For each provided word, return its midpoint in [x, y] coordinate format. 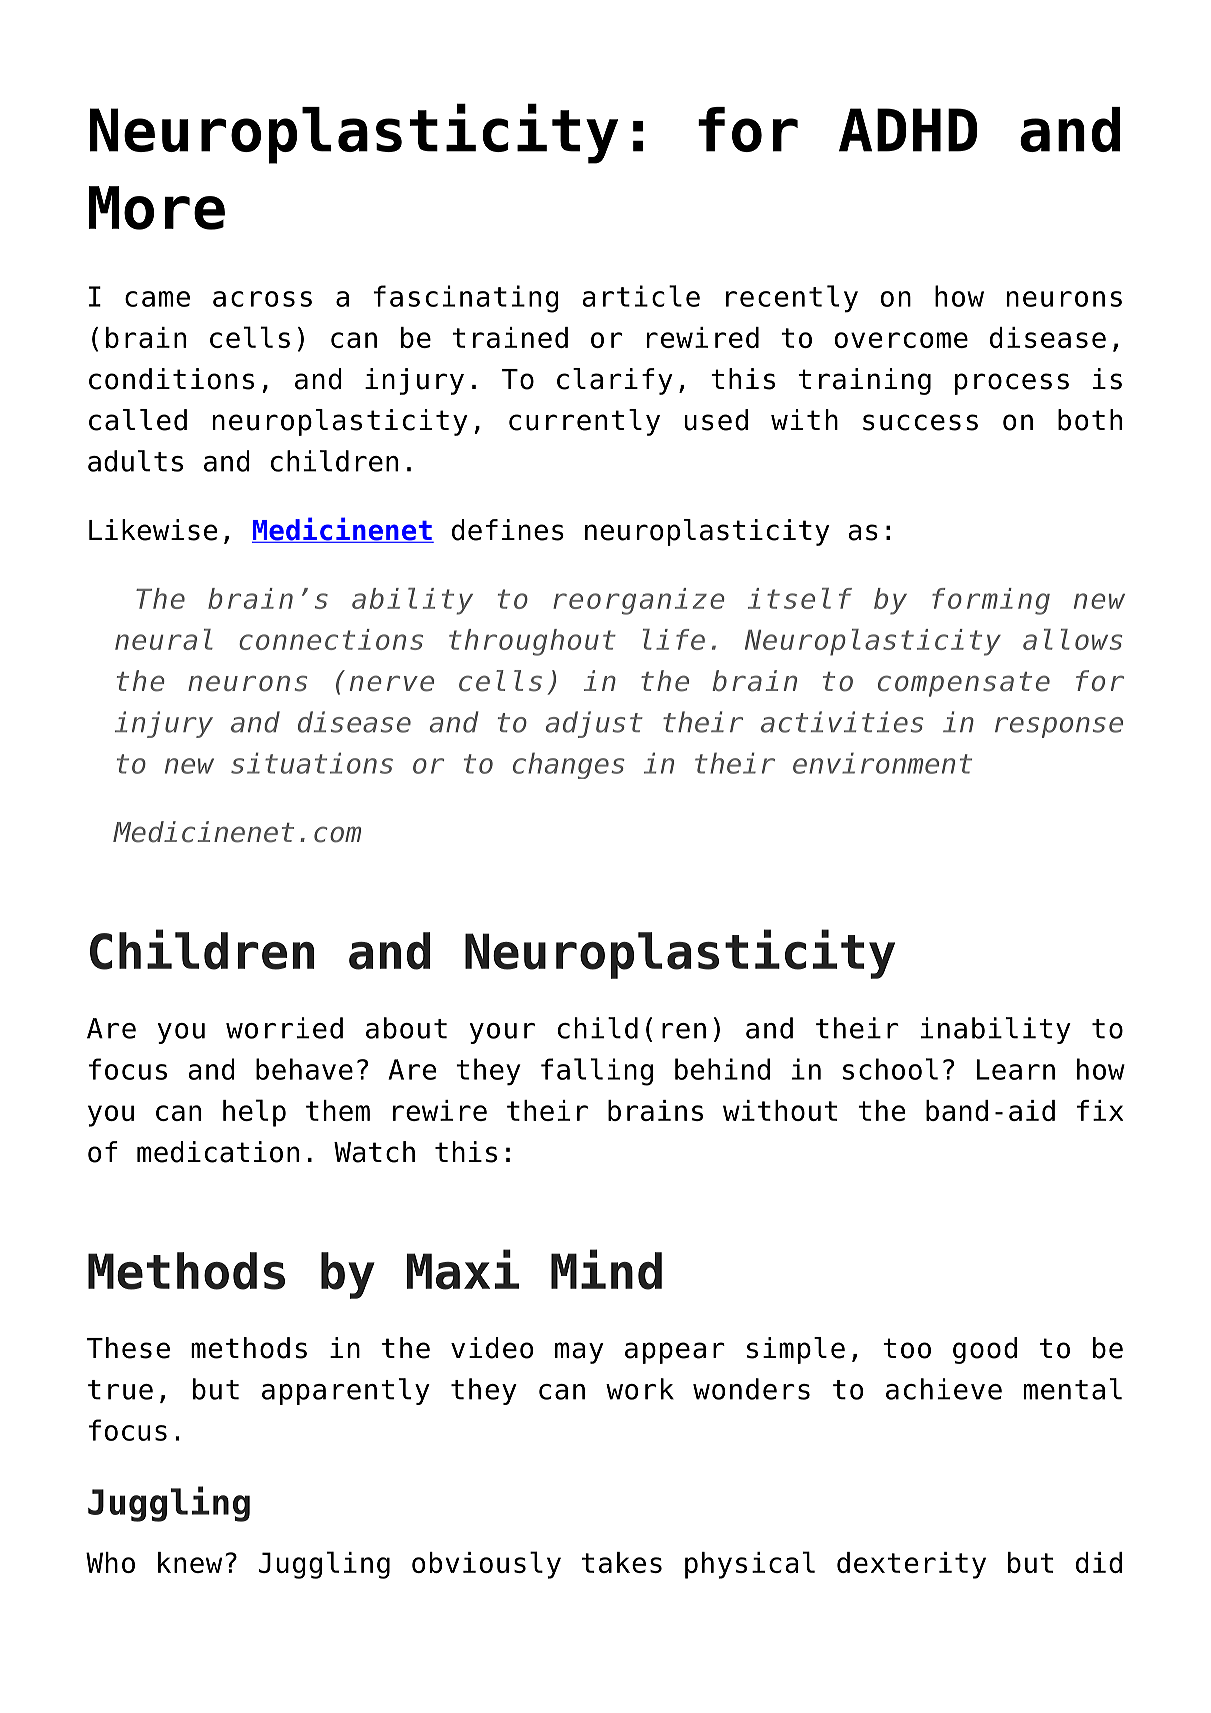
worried [284, 1028]
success [920, 422]
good [985, 1350]
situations [312, 763]
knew [190, 1562]
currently [584, 422]
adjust [594, 724]
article [641, 296]
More [157, 208]
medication [218, 1152]
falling [597, 1072]
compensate [964, 684]
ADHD [908, 130]
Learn [1016, 1069]
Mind [606, 1269]
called [138, 420]
